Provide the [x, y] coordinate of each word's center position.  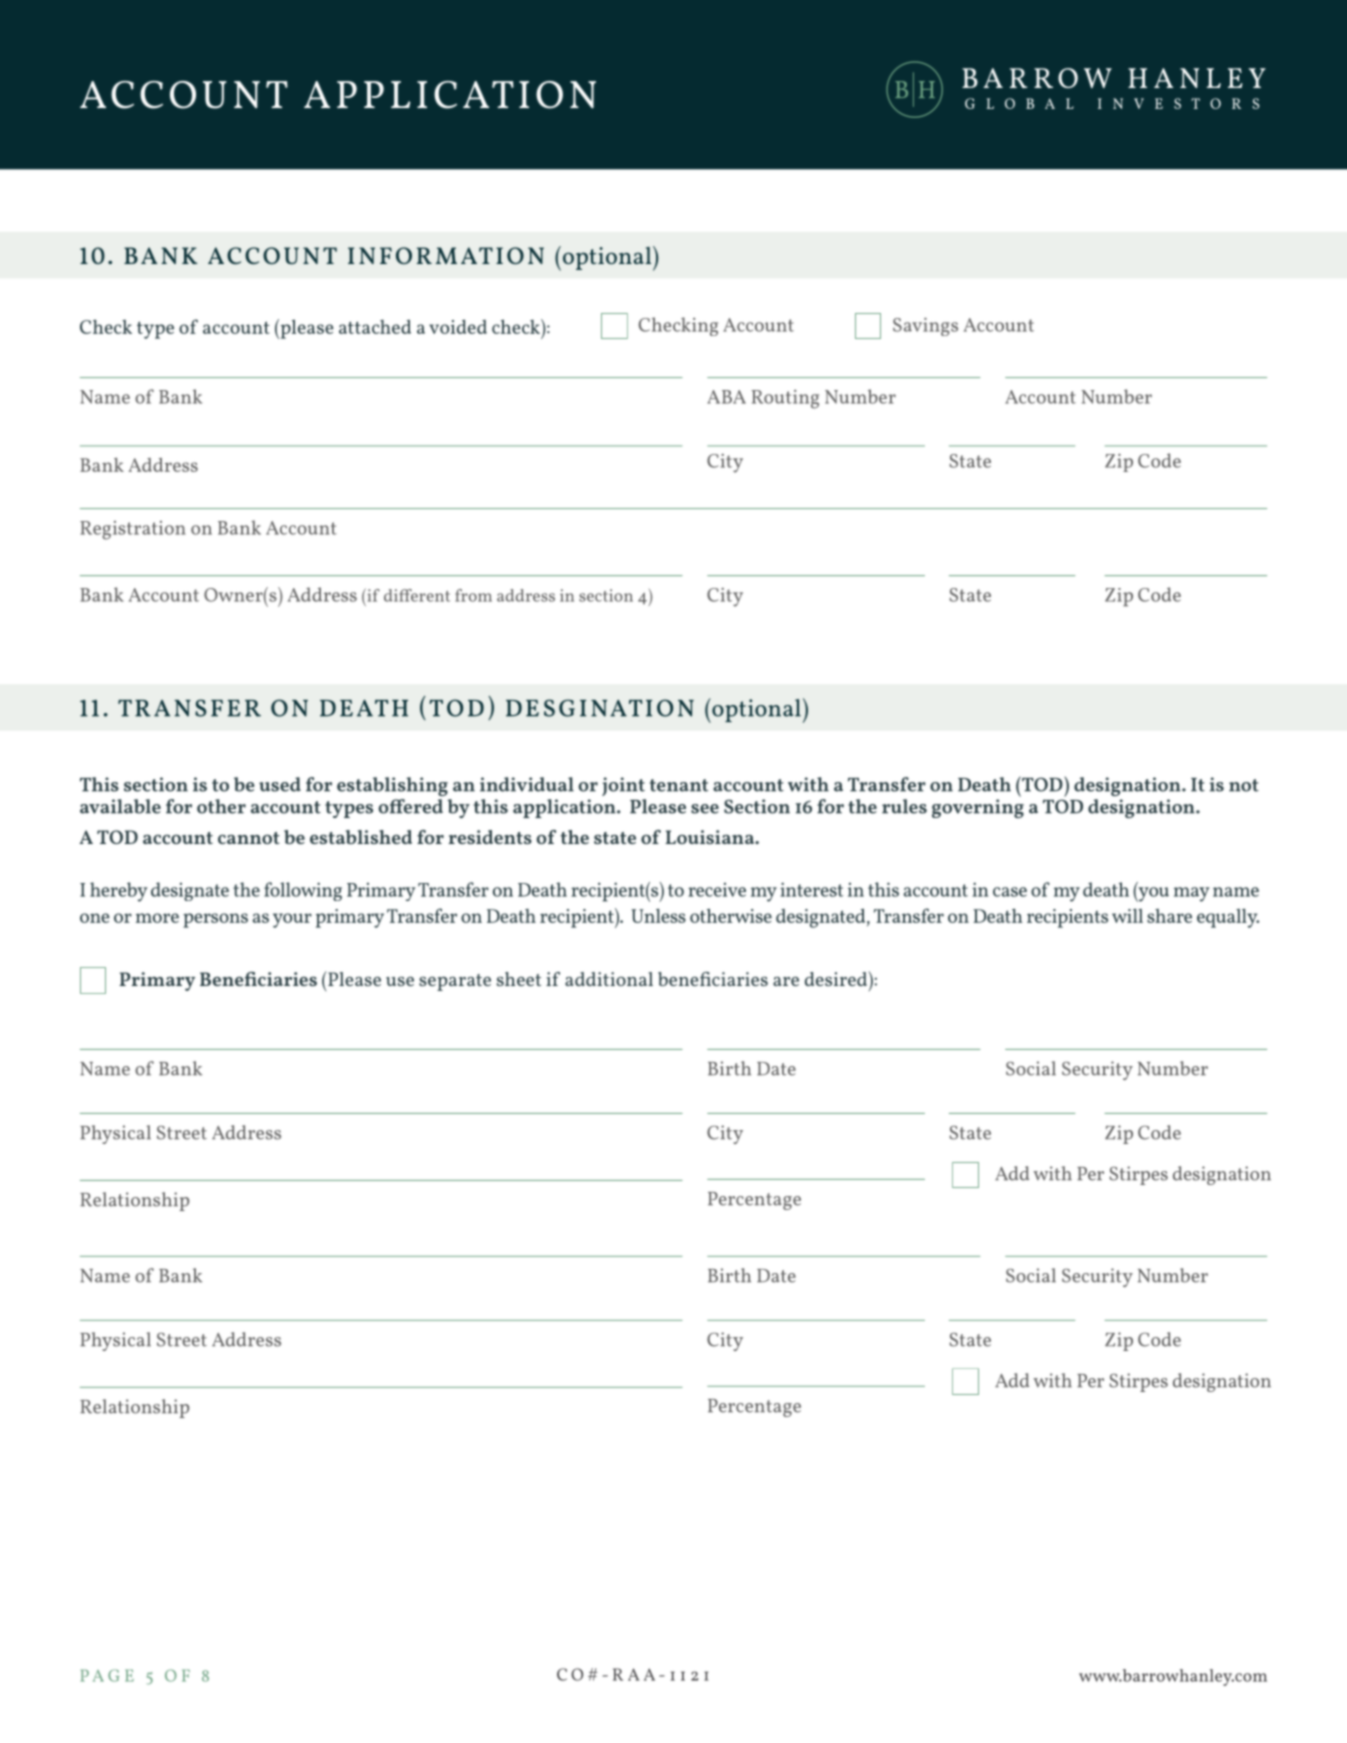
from [473, 595]
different [417, 595]
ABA [726, 397]
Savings [925, 327]
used [280, 784]
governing [978, 808]
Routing [785, 399]
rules [904, 806]
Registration [133, 530]
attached [375, 326]
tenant [679, 785]
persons [215, 920]
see [705, 809]
